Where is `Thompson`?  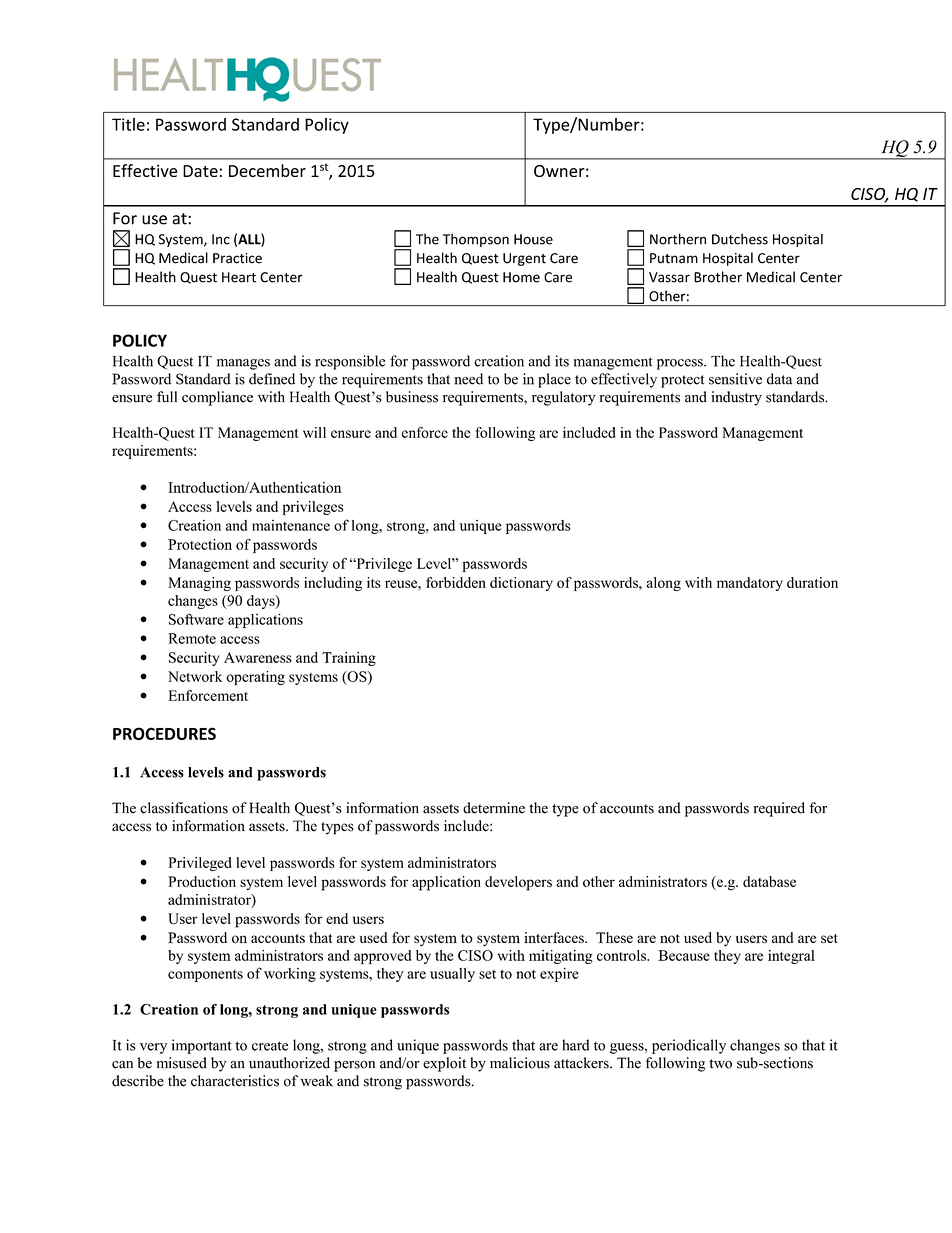
Thompson is located at coordinates (476, 240).
